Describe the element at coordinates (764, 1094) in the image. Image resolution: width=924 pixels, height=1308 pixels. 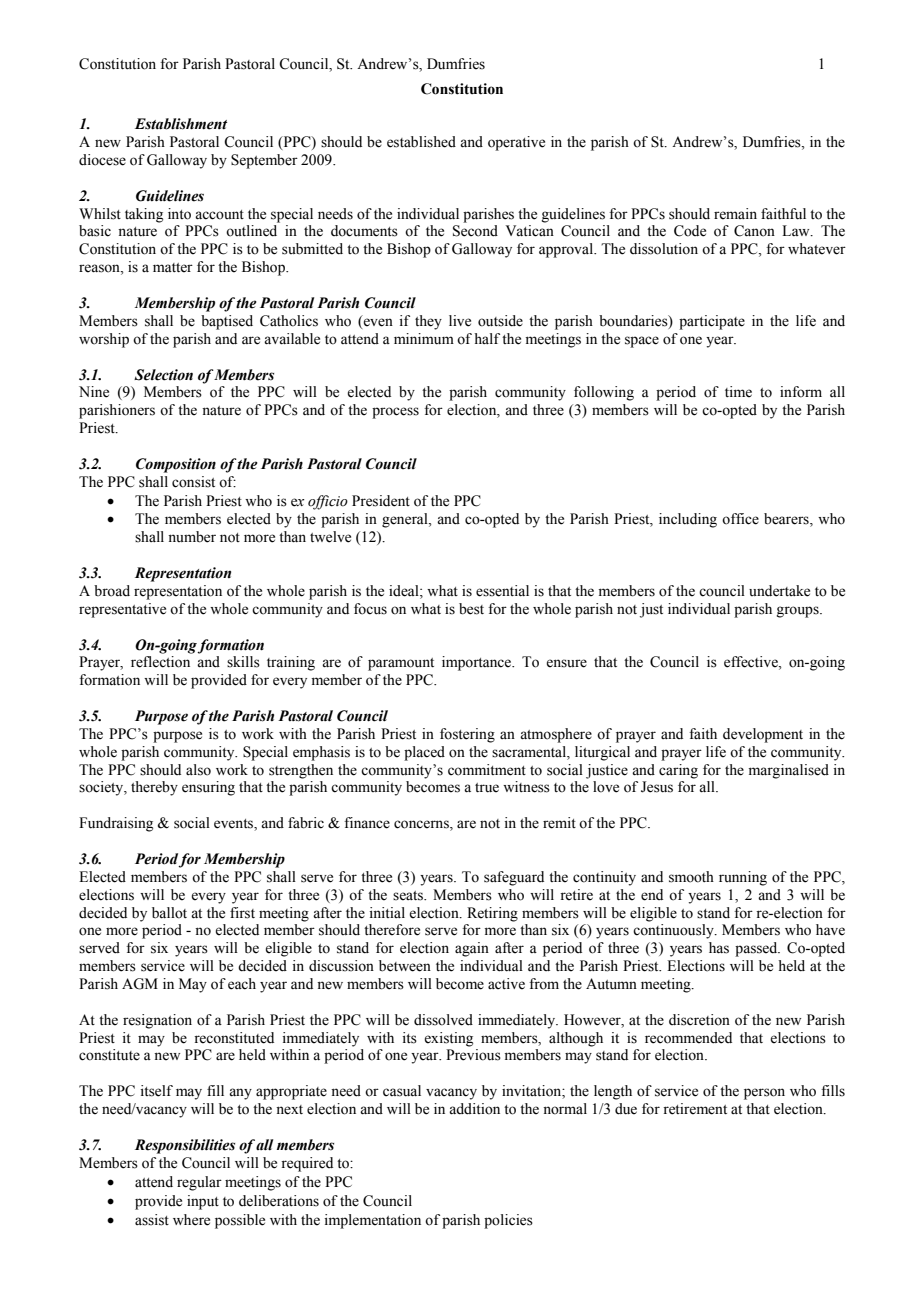
I see `person` at that location.
